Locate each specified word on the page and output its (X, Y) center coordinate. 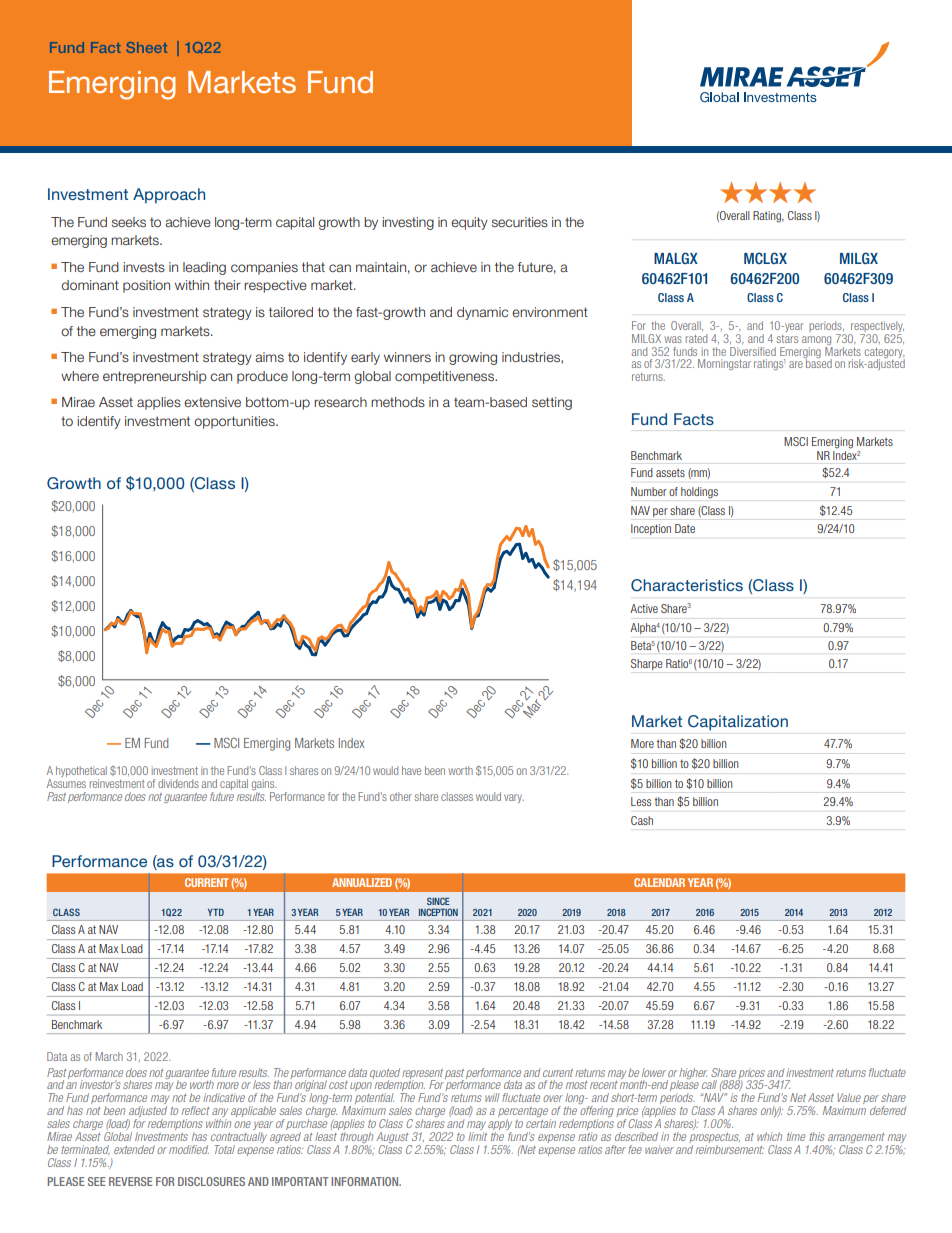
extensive (212, 402)
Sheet (147, 47)
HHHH (768, 192)
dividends (178, 783)
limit (477, 1135)
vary (514, 798)
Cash (642, 820)
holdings (699, 493)
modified (189, 1149)
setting (552, 403)
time (796, 1136)
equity (469, 223)
